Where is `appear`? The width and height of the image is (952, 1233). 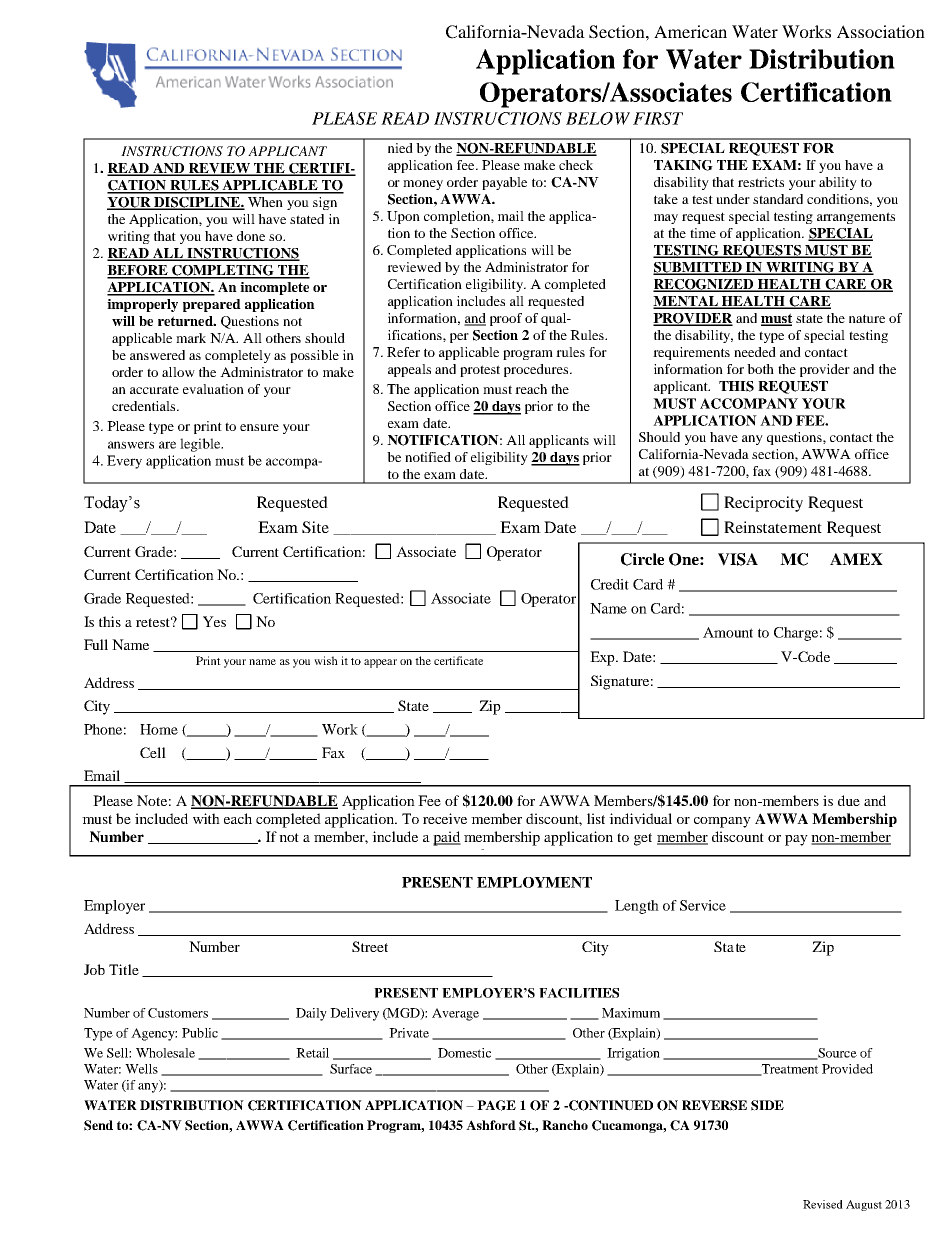 appear is located at coordinates (380, 663).
